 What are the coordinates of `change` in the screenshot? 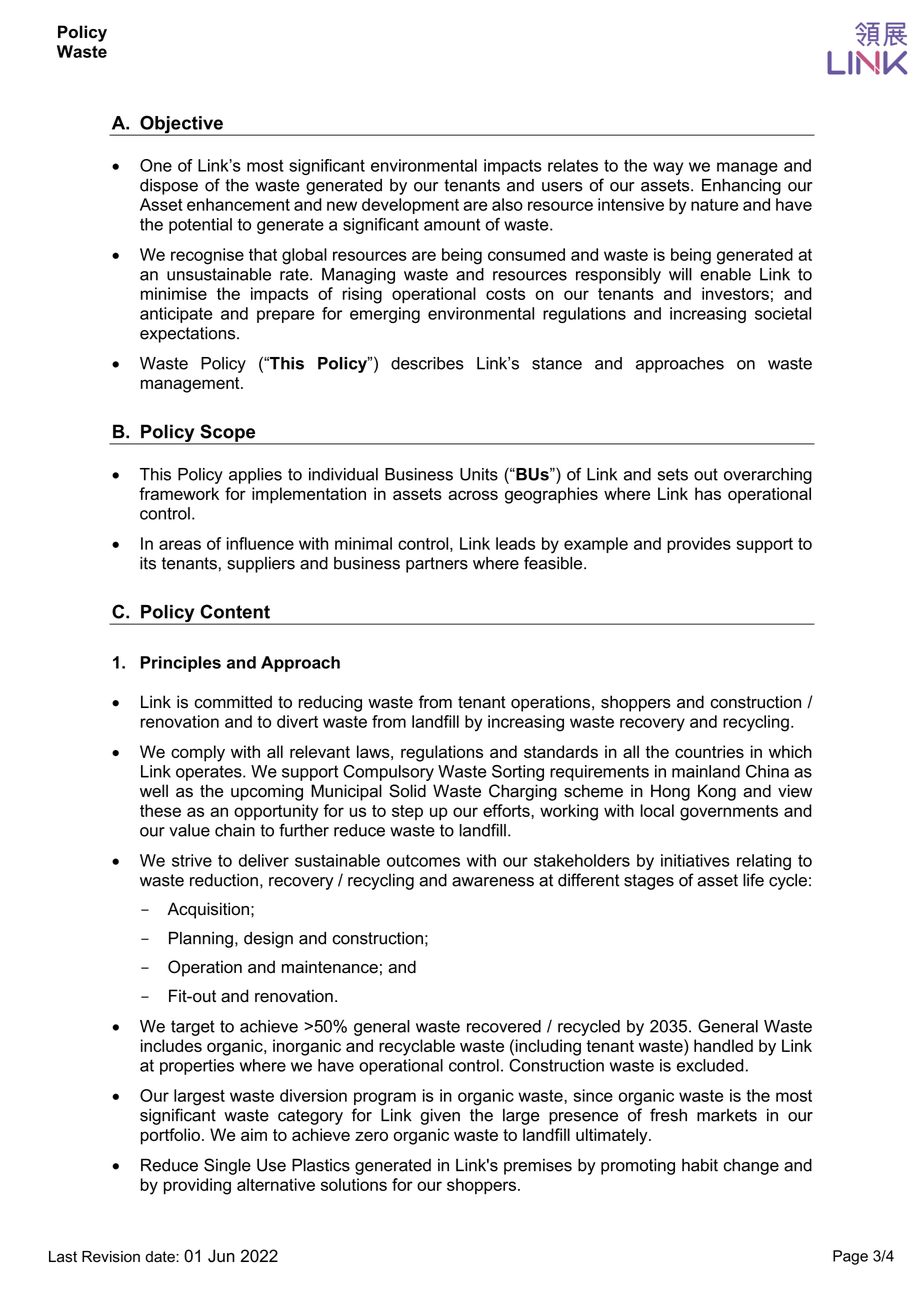 It's located at (751, 1167).
